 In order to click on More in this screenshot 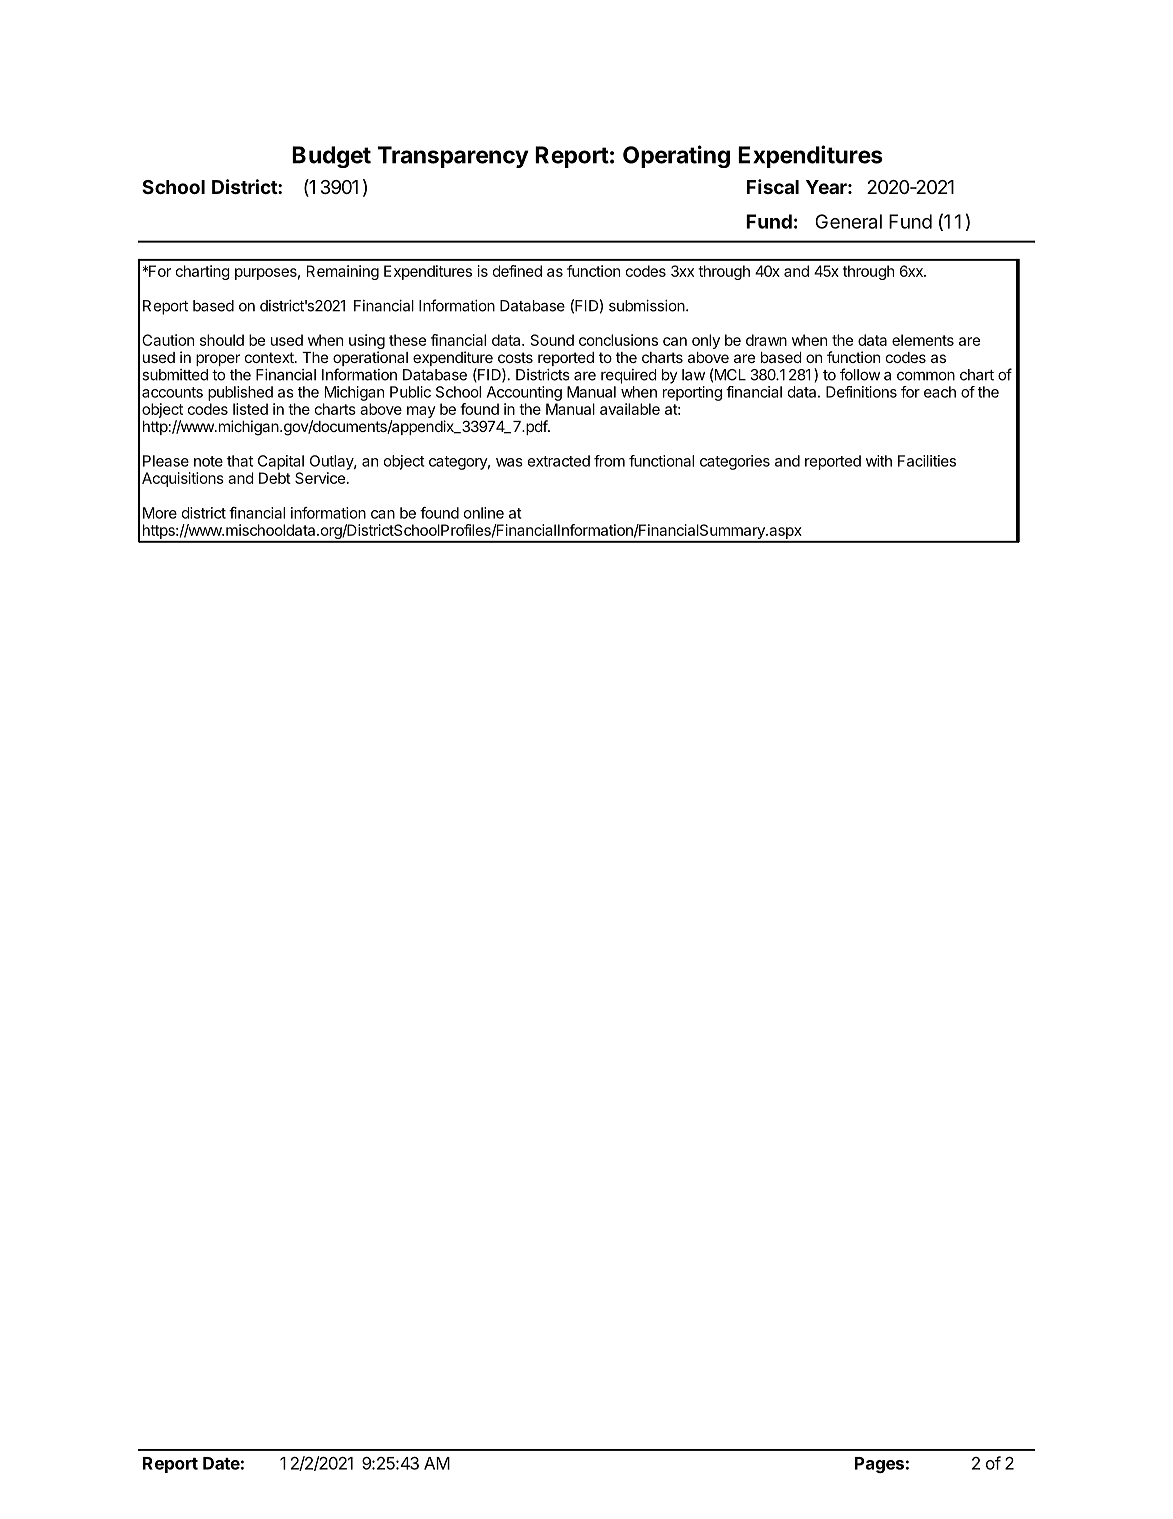, I will do `click(160, 513)`.
